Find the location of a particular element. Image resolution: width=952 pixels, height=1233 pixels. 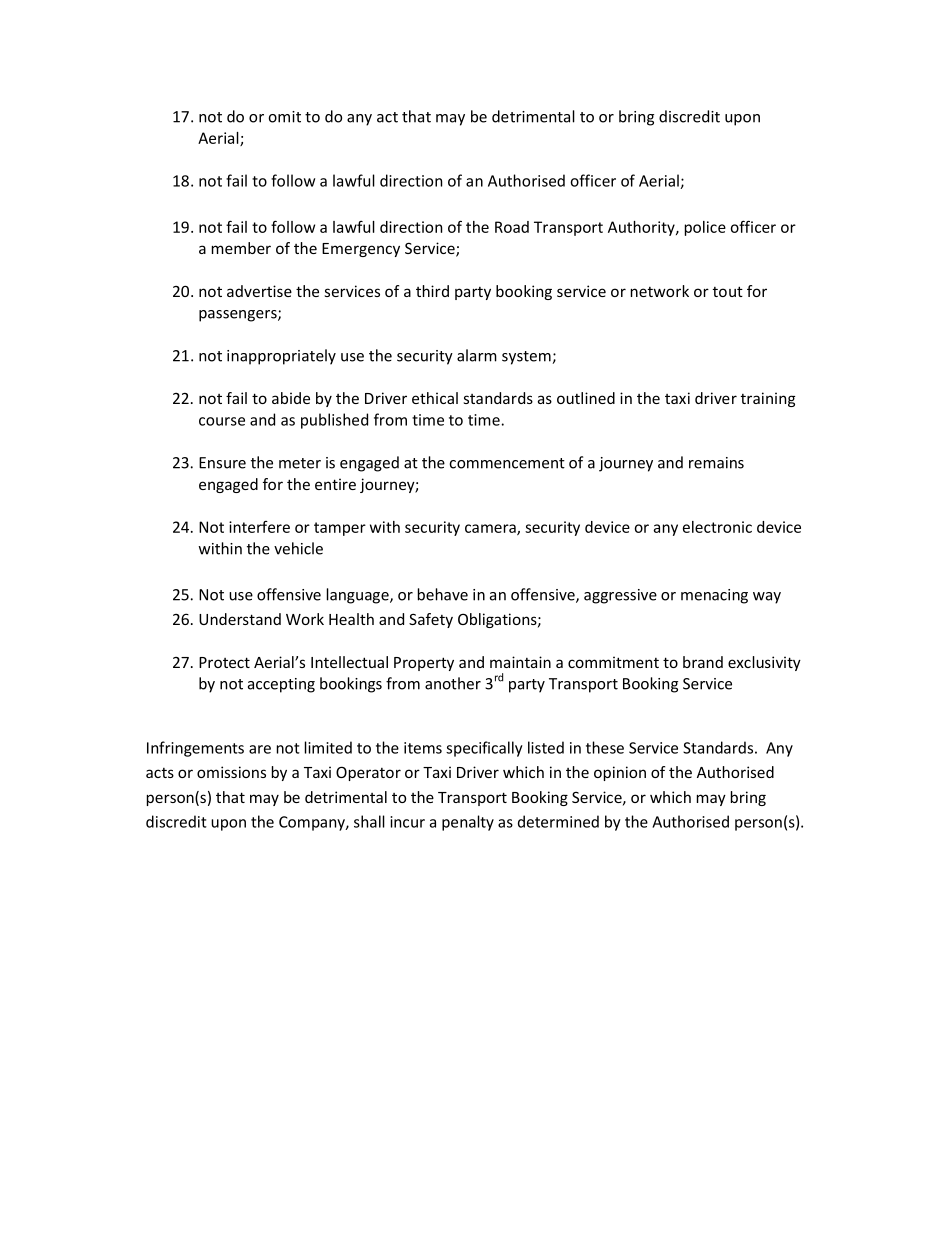

Road is located at coordinates (512, 227).
